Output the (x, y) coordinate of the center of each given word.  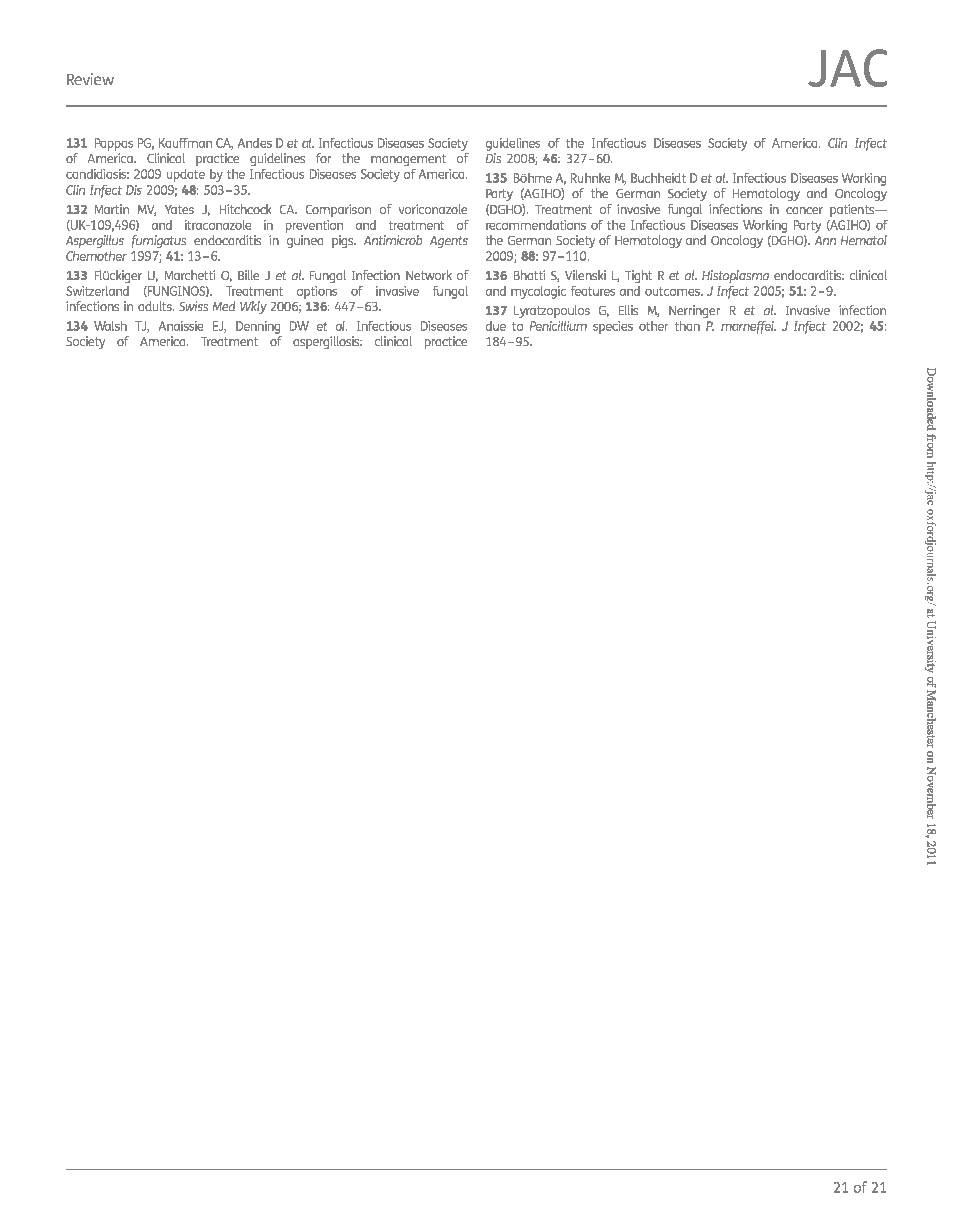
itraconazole (218, 225)
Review (90, 79)
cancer (804, 210)
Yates (179, 209)
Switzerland (97, 291)
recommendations (536, 225)
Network (429, 275)
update (186, 175)
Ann (825, 240)
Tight (638, 276)
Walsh (110, 326)
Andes (255, 143)
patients (853, 210)
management (408, 160)
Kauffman (185, 143)
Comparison (338, 210)
